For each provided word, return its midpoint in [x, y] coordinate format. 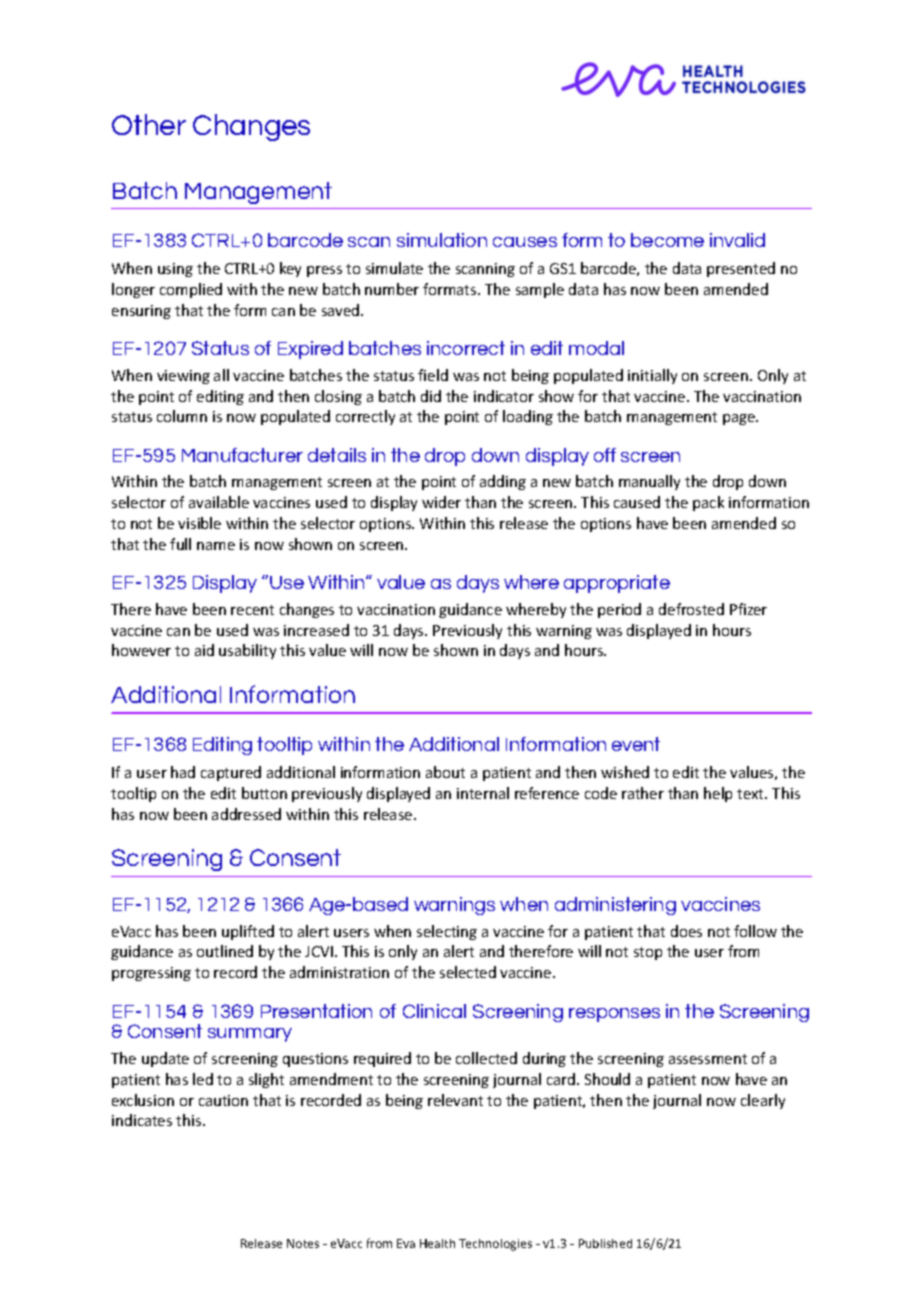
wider [441, 502]
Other [149, 124]
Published [605, 1243]
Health [437, 1243]
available [219, 502]
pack [708, 503]
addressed [246, 814]
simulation [442, 240]
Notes [303, 1243]
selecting [447, 932]
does [686, 931]
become [667, 240]
